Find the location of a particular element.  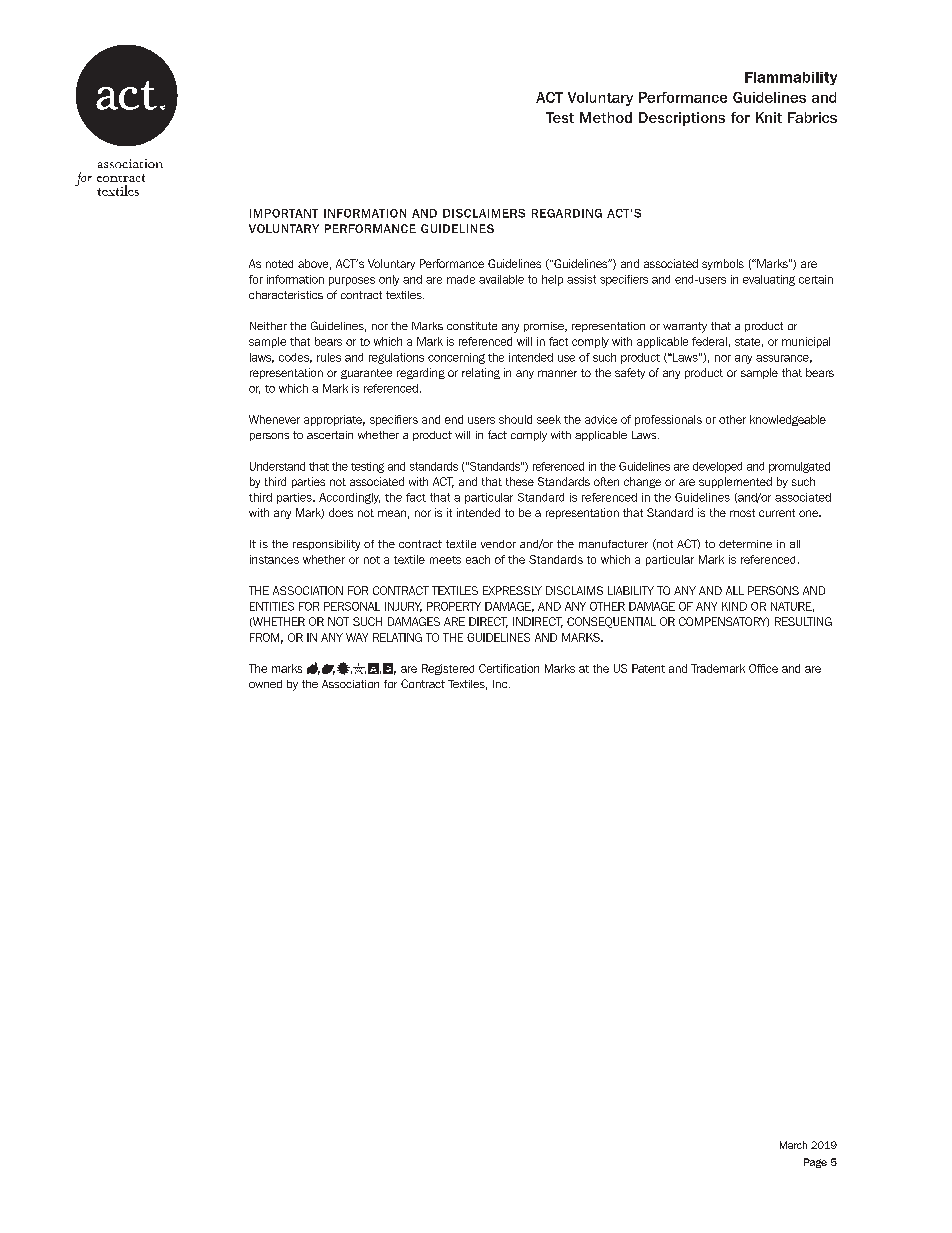

owned is located at coordinates (265, 684).
